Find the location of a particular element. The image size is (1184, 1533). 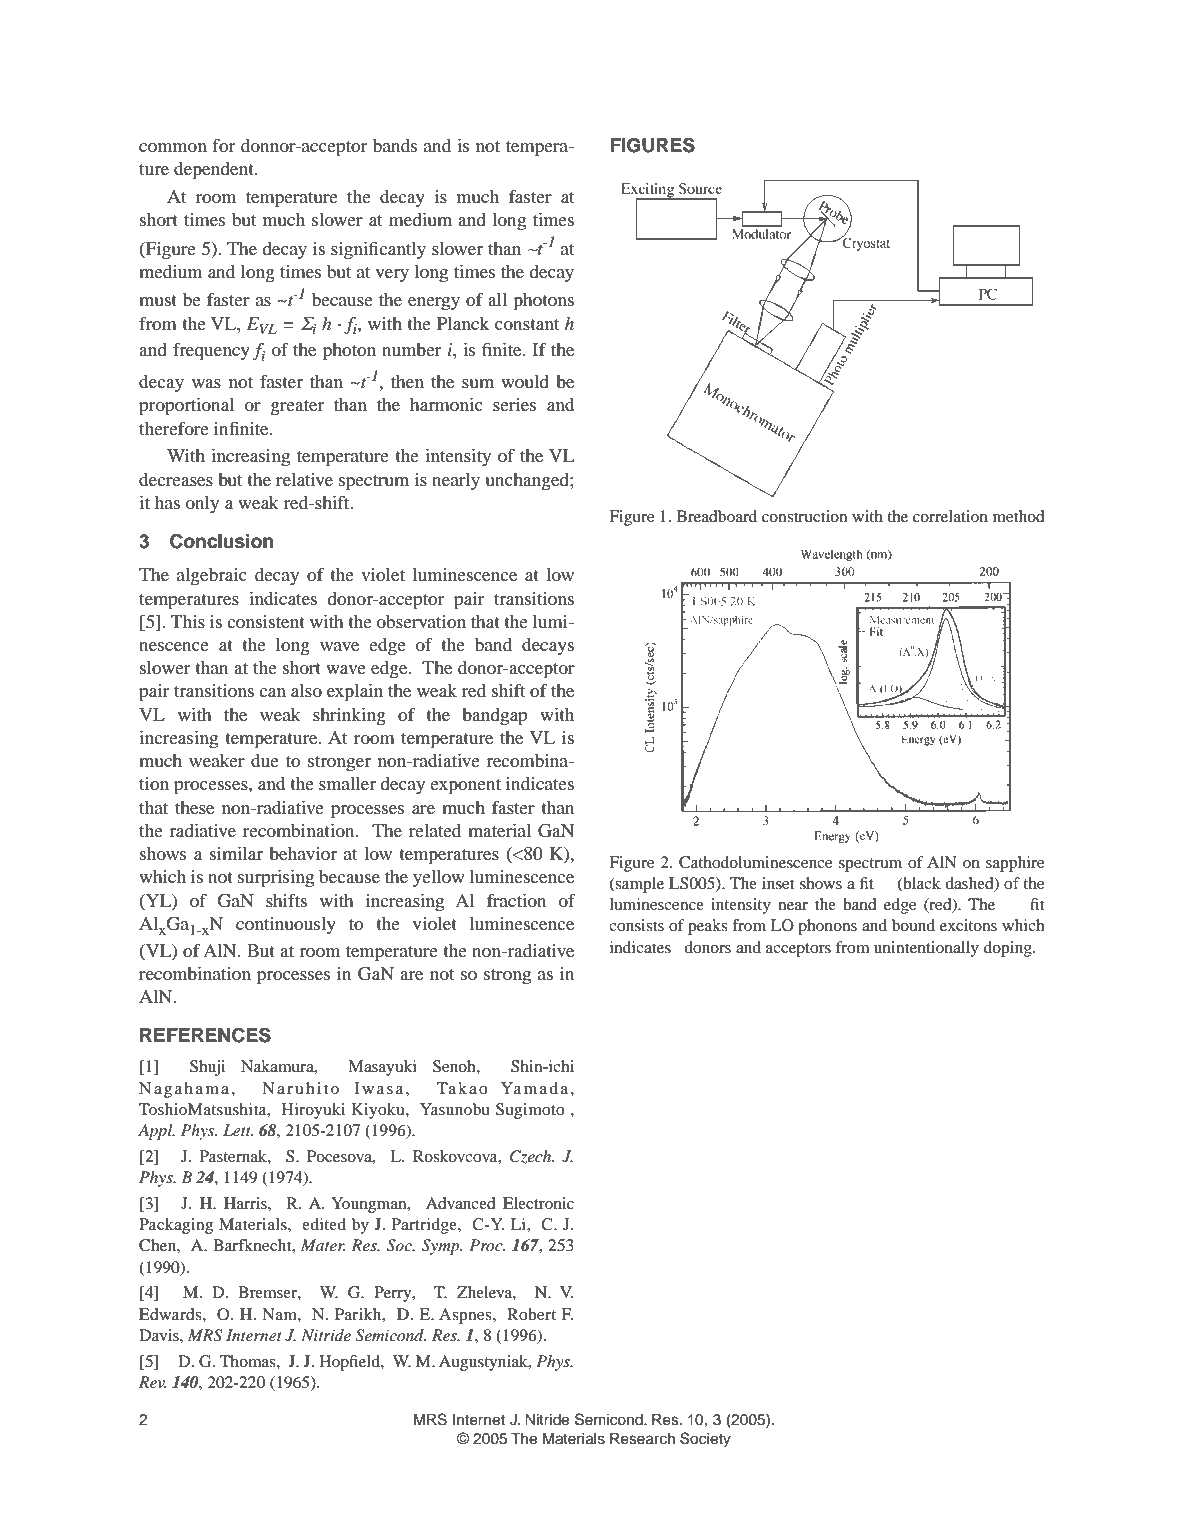

constant is located at coordinates (527, 324).
